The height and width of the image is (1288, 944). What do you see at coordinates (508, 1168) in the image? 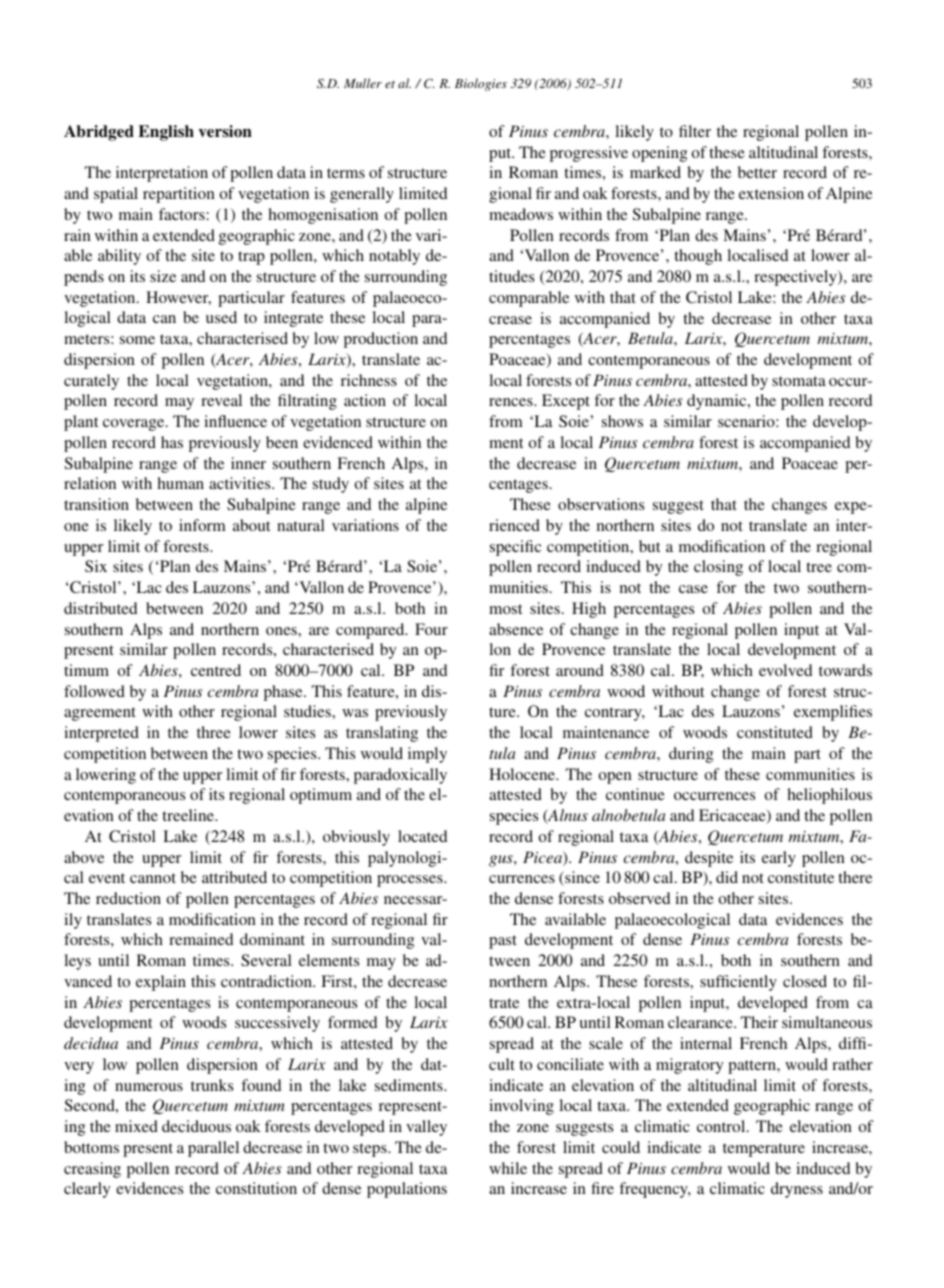
I see `while` at bounding box center [508, 1168].
